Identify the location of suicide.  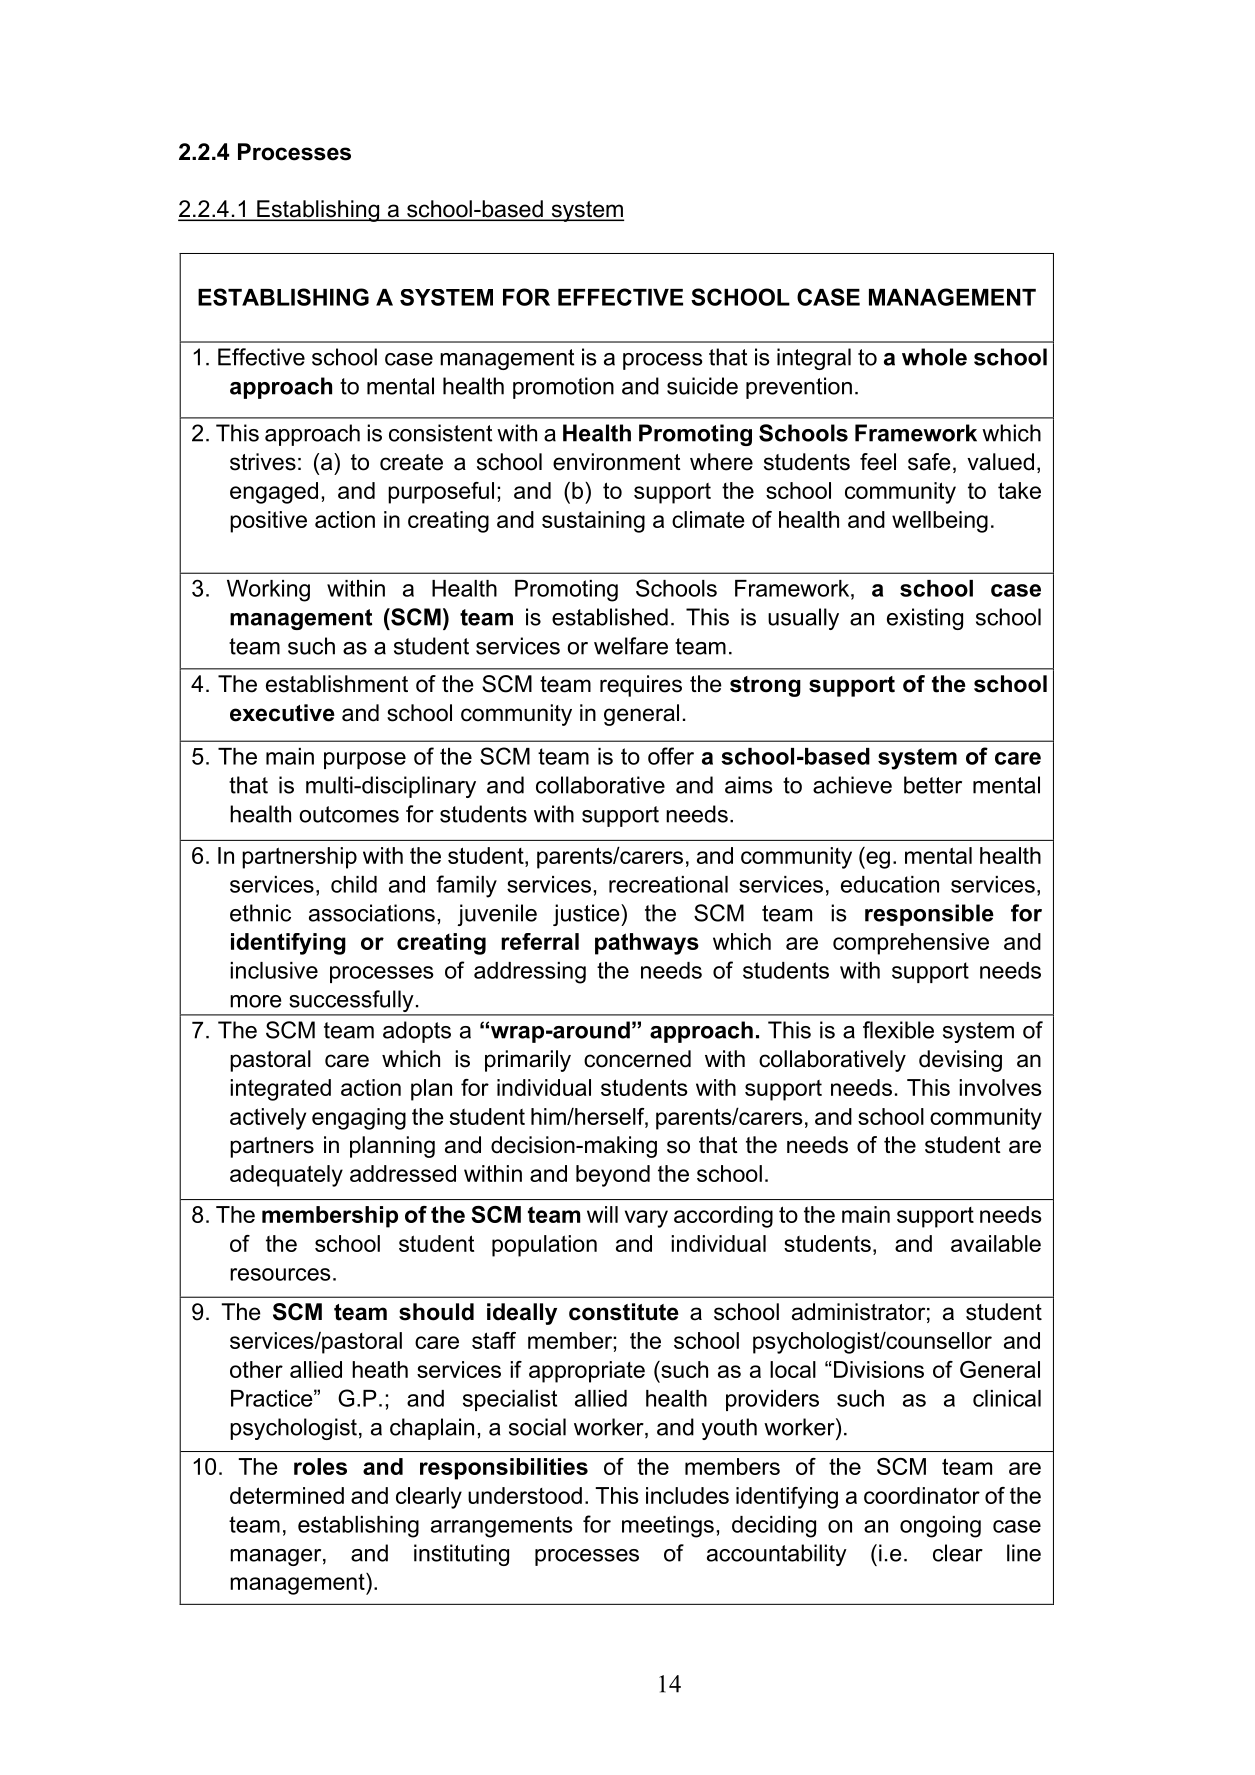
(702, 386).
